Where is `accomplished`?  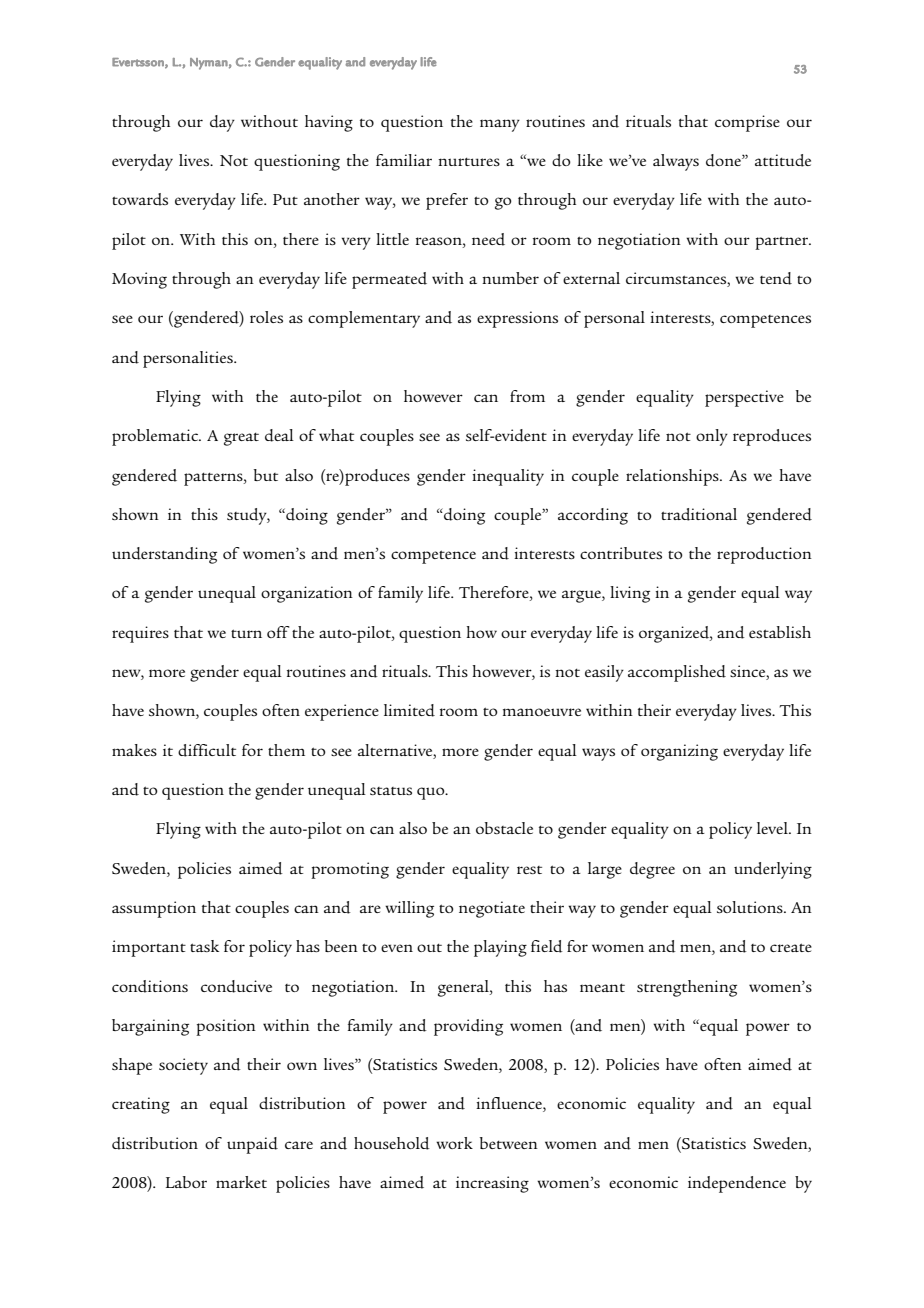
accomplished is located at coordinates (677, 673).
